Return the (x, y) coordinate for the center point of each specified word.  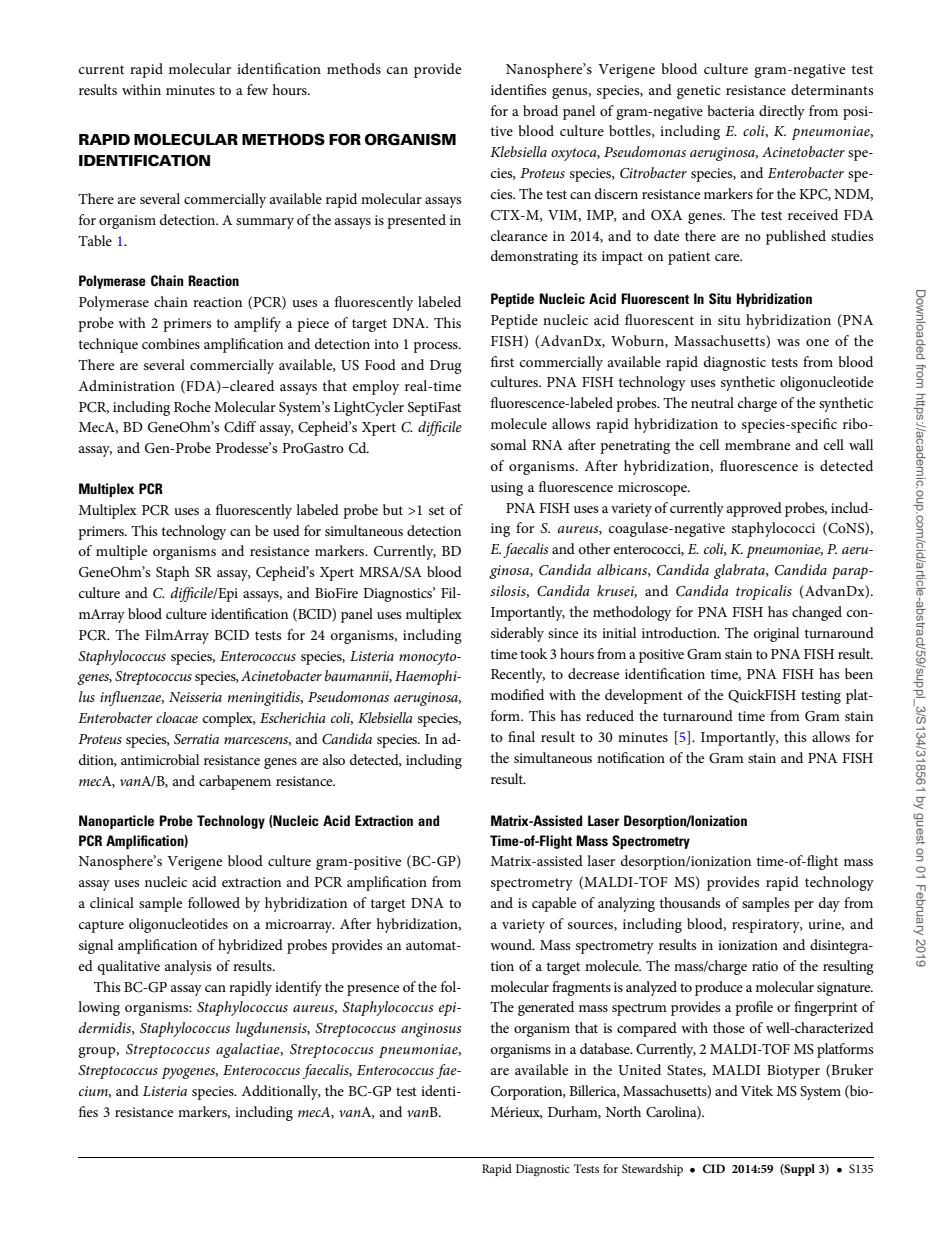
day (829, 904)
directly (782, 112)
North (623, 1111)
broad (540, 110)
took (533, 653)
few (257, 89)
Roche (192, 406)
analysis (188, 967)
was (788, 342)
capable (554, 904)
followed (214, 902)
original (776, 634)
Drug (446, 367)
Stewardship (652, 1170)
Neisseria (195, 697)
